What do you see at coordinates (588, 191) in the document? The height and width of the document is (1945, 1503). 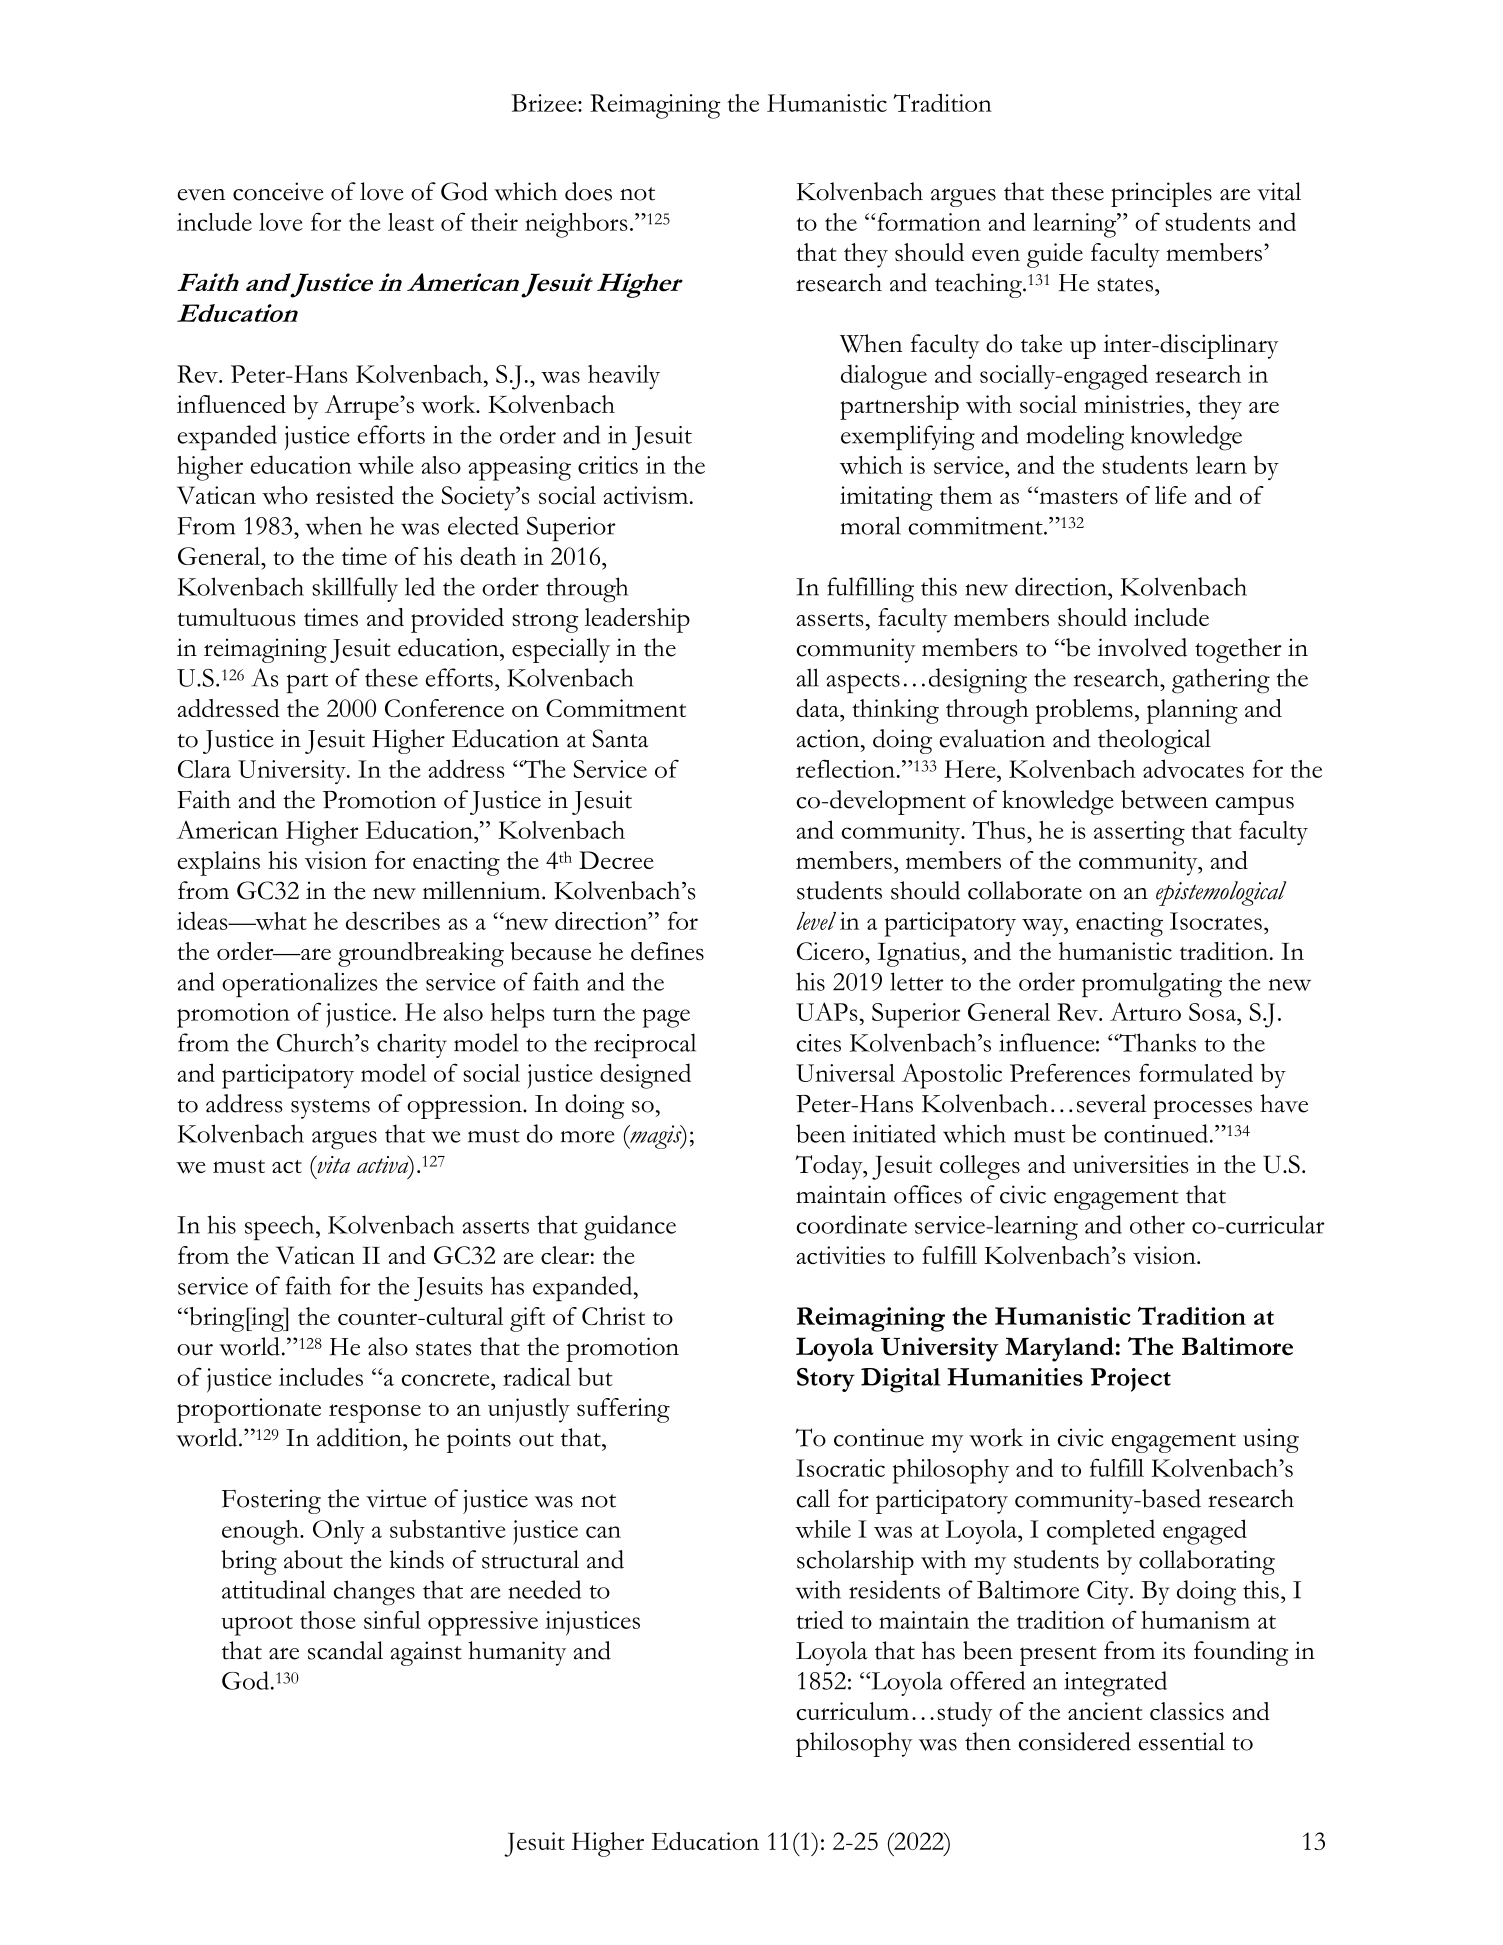 I see `does` at bounding box center [588, 191].
